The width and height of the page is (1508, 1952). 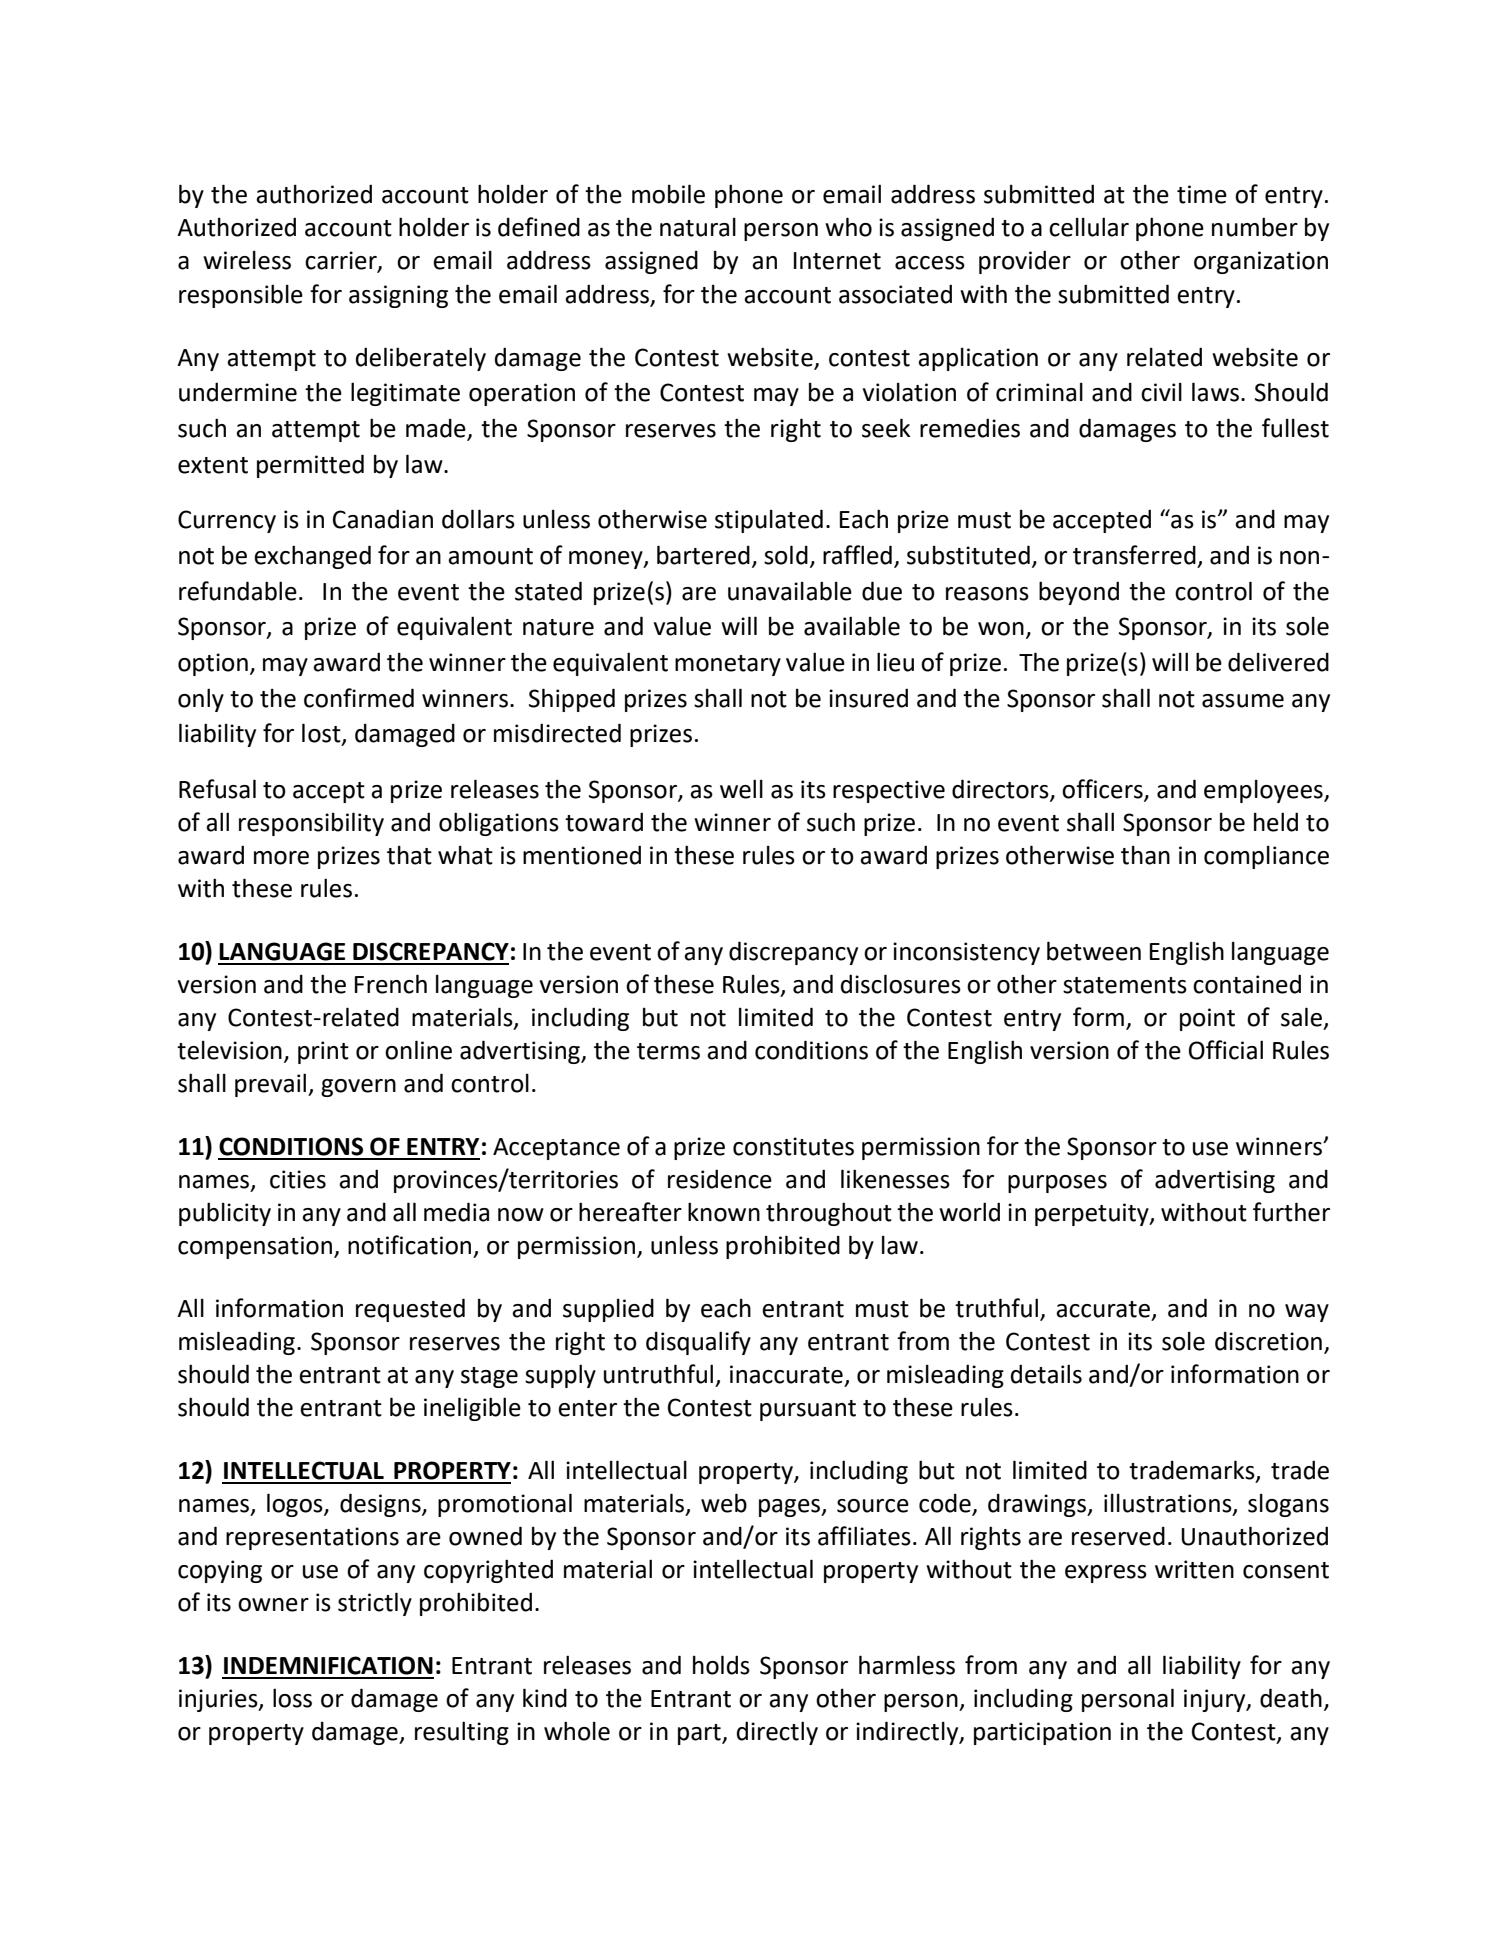 I want to click on disqualify, so click(x=698, y=1343).
